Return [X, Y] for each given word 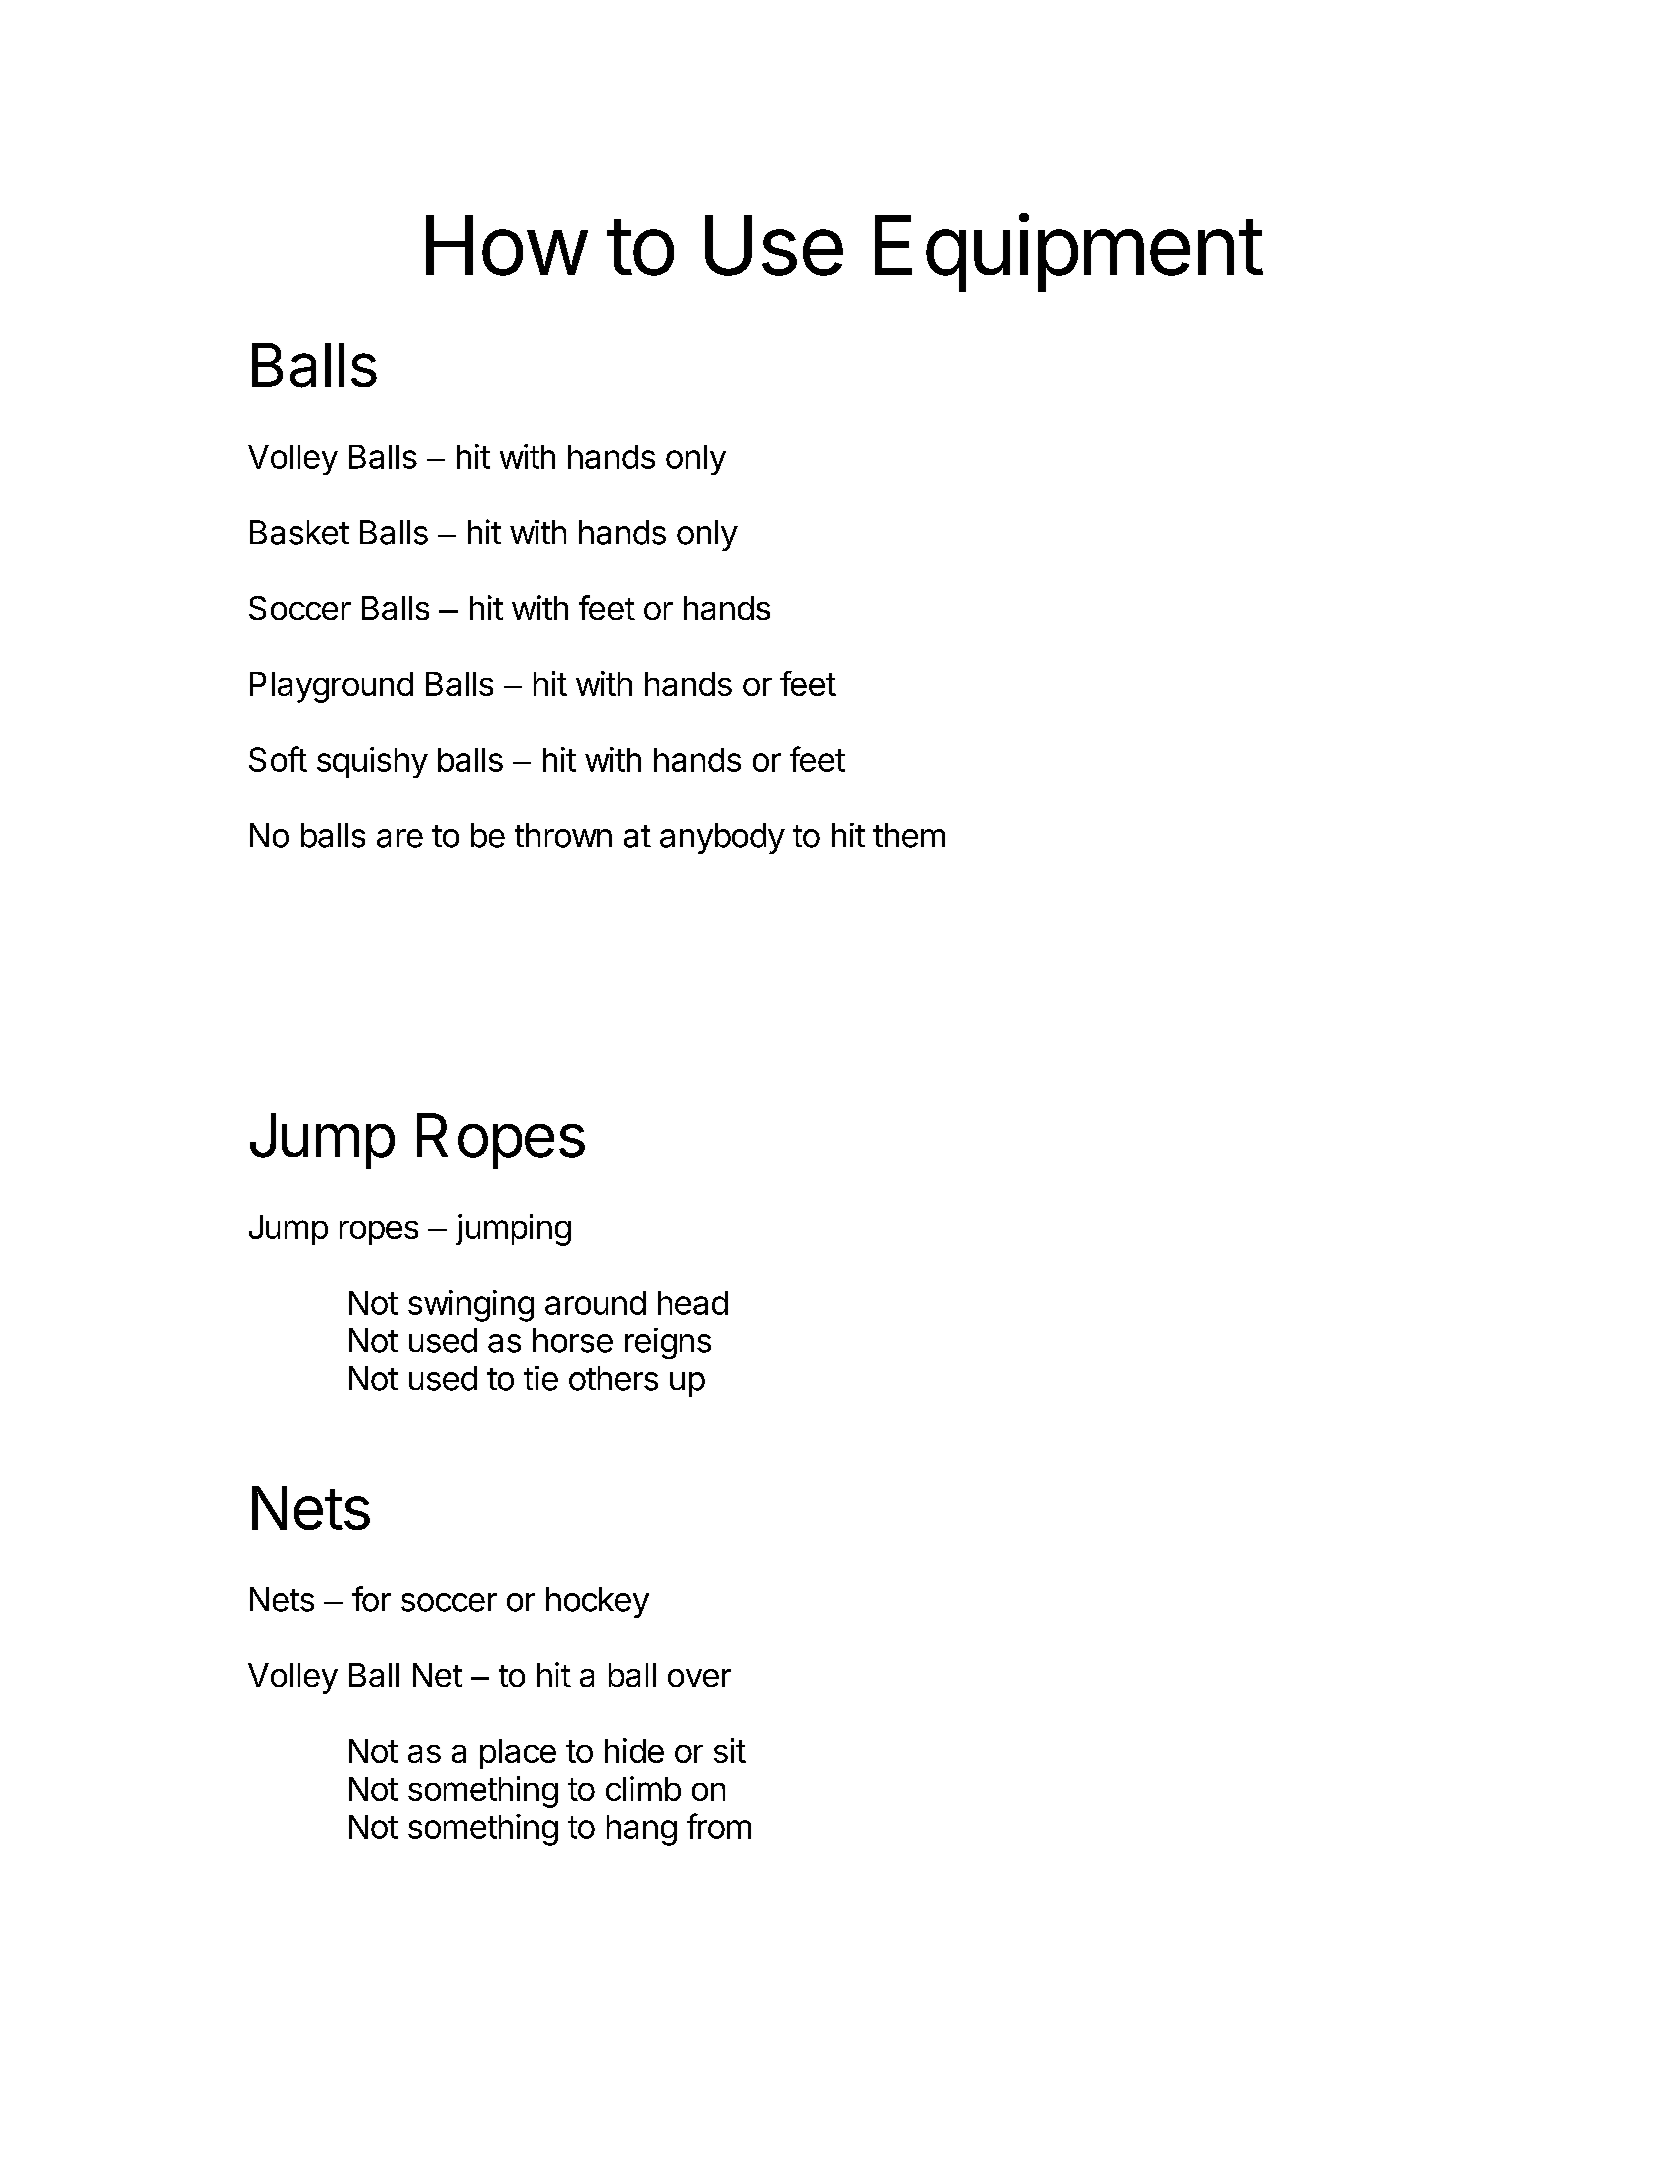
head [693, 1303]
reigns [668, 1343]
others [613, 1378]
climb [643, 1788]
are [400, 838]
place [518, 1754]
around [595, 1303]
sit [730, 1750]
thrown [563, 835]
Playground [331, 687]
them [909, 835]
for [371, 1599]
